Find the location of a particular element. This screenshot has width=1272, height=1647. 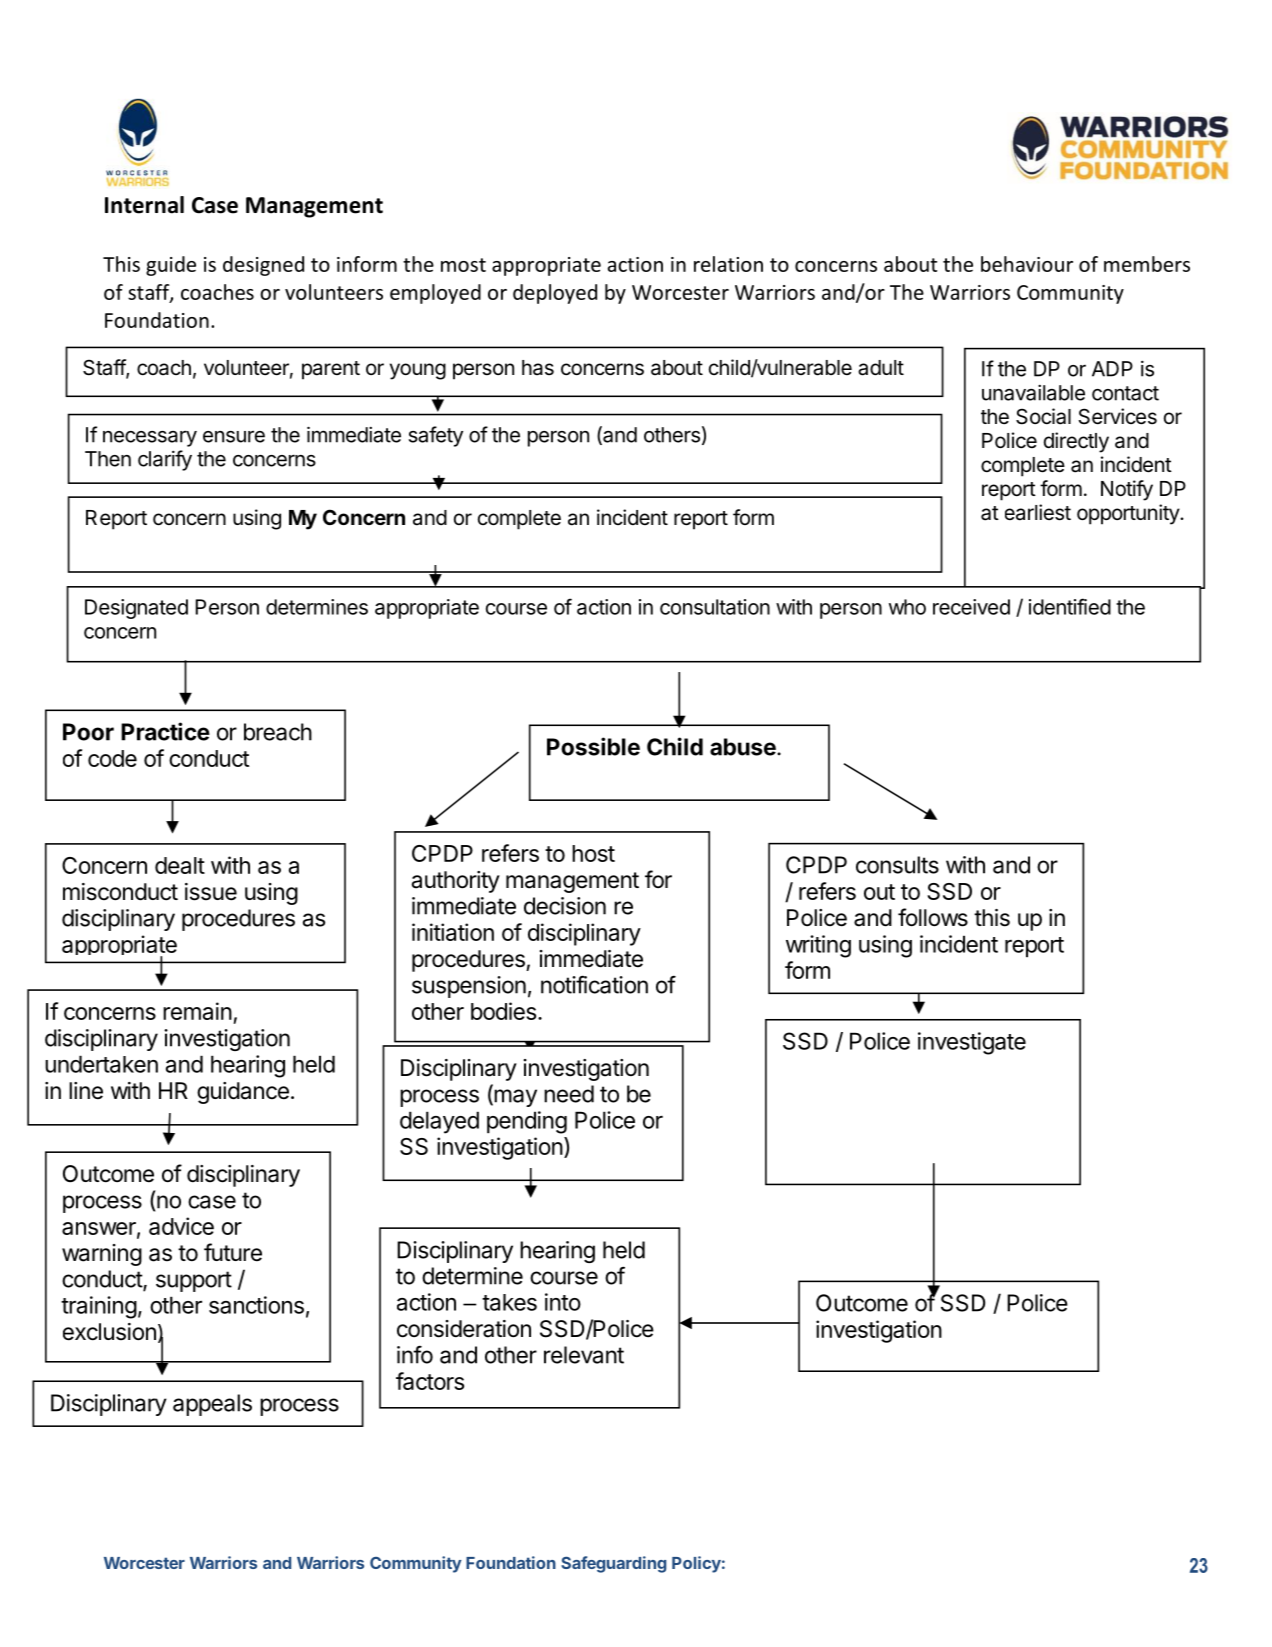

appeals is located at coordinates (212, 1405).
